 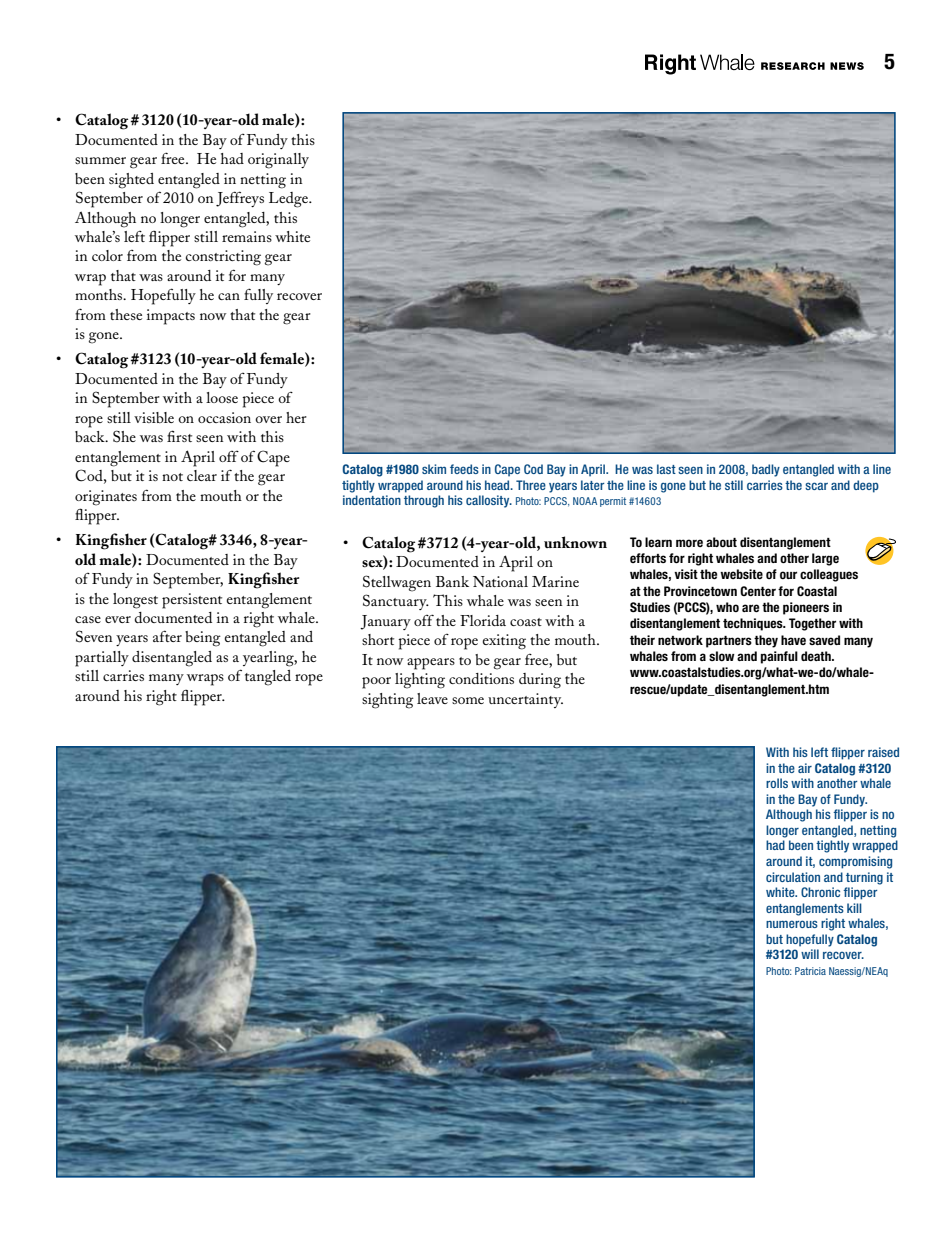 What do you see at coordinates (388, 701) in the document?
I see `sighting` at bounding box center [388, 701].
